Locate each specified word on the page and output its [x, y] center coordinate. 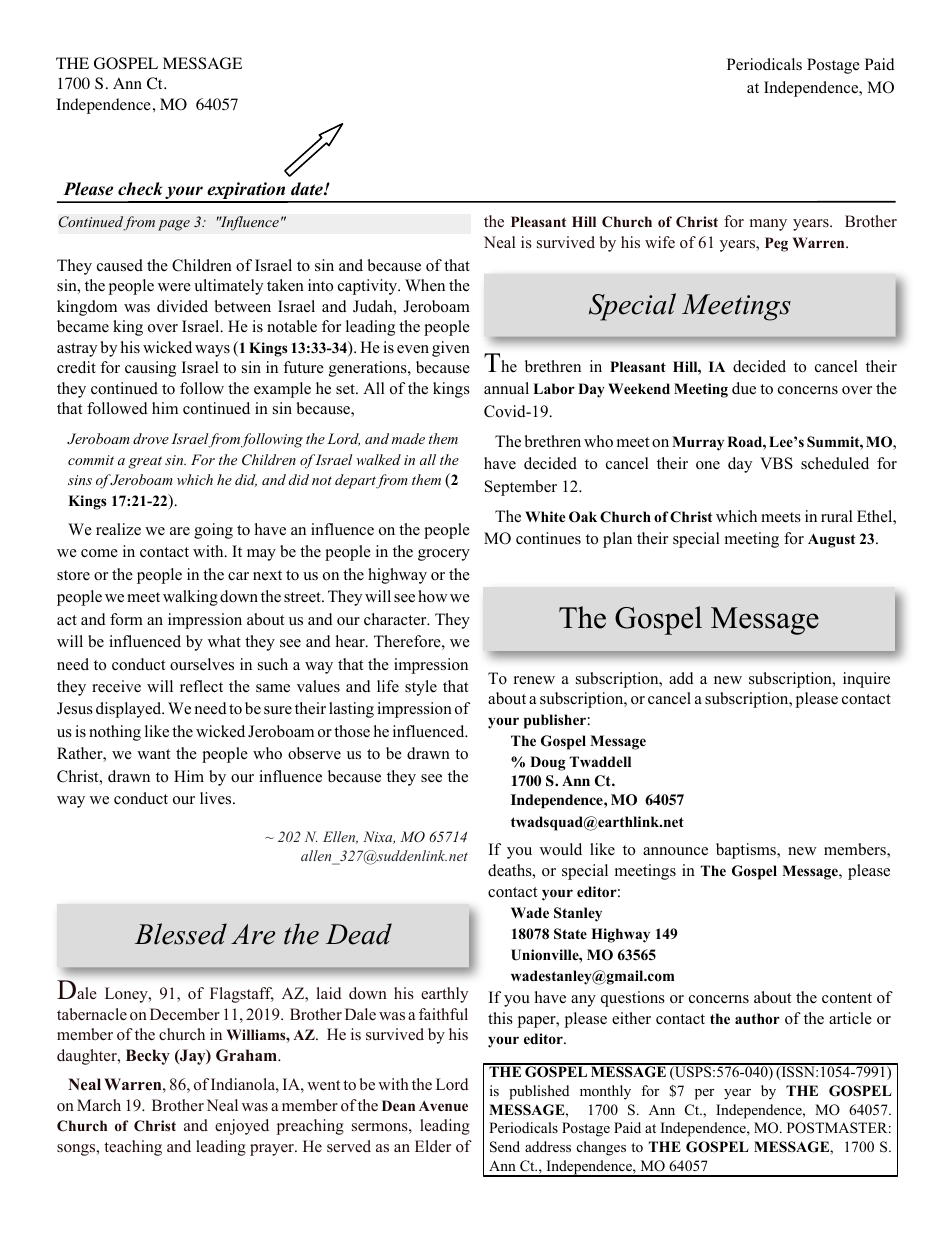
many [768, 225]
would [561, 849]
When [425, 285]
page [174, 225]
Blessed [181, 934]
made [408, 438]
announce [675, 851]
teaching [133, 1148]
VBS [776, 463]
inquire [866, 680]
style [421, 688]
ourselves [202, 664]
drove [151, 438]
